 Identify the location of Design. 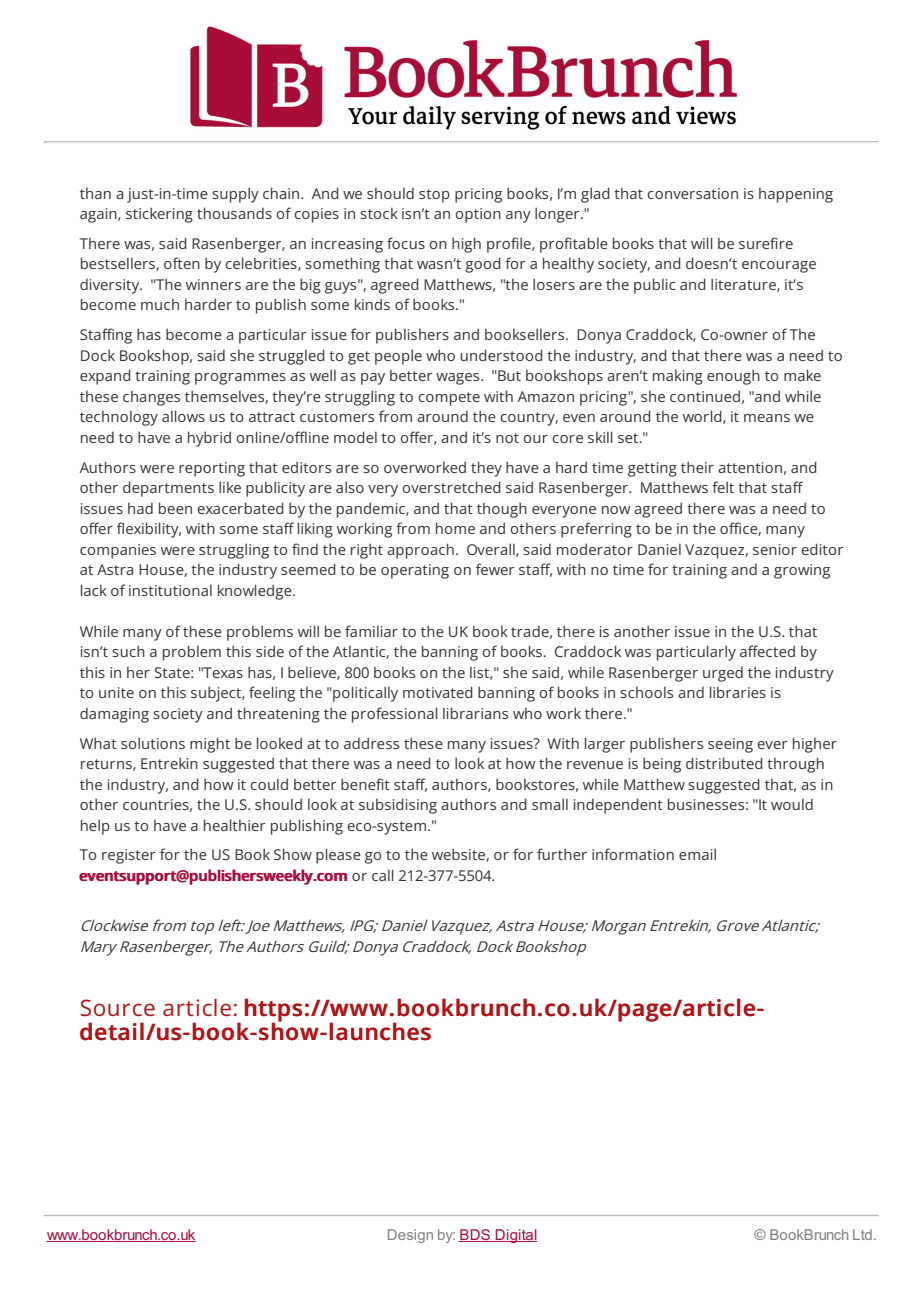
(410, 1236).
